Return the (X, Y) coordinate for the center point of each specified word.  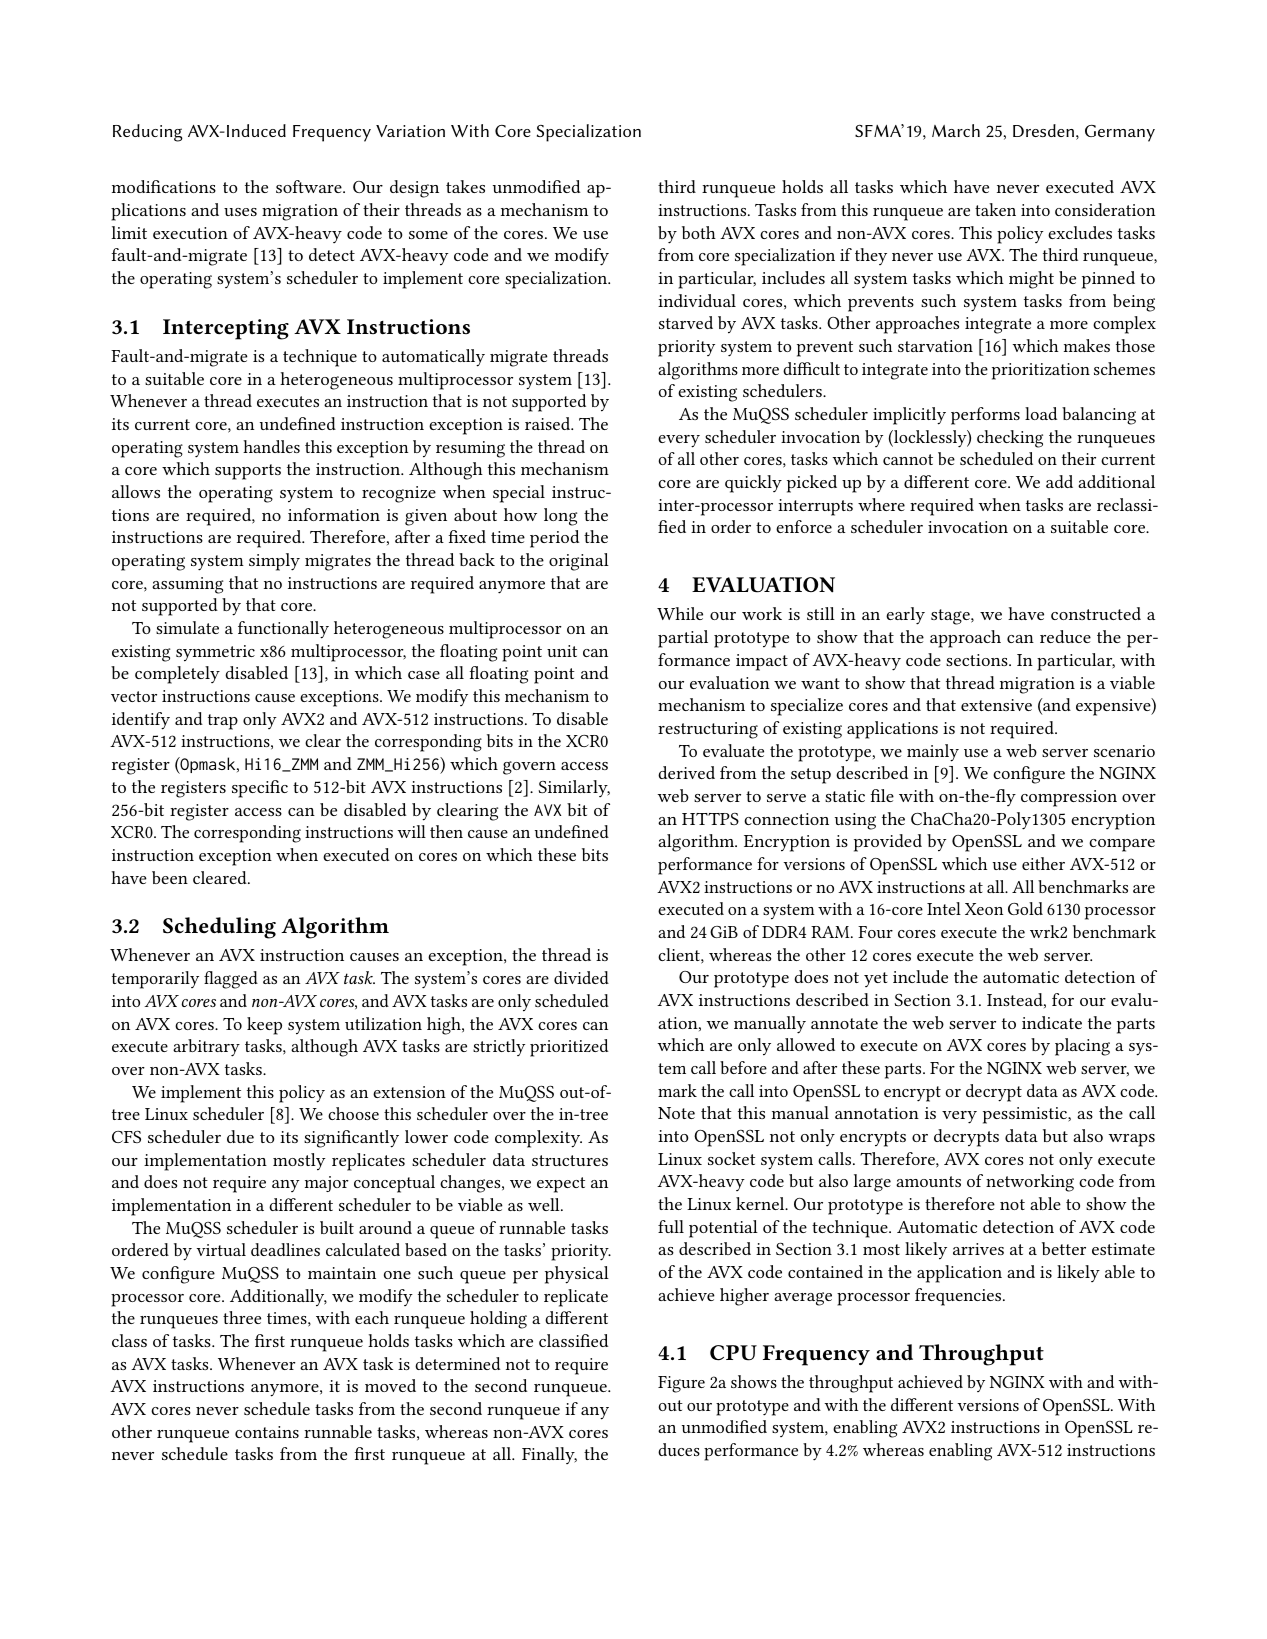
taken (995, 209)
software (310, 186)
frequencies (959, 1297)
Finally (549, 1455)
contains (267, 1432)
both (699, 232)
